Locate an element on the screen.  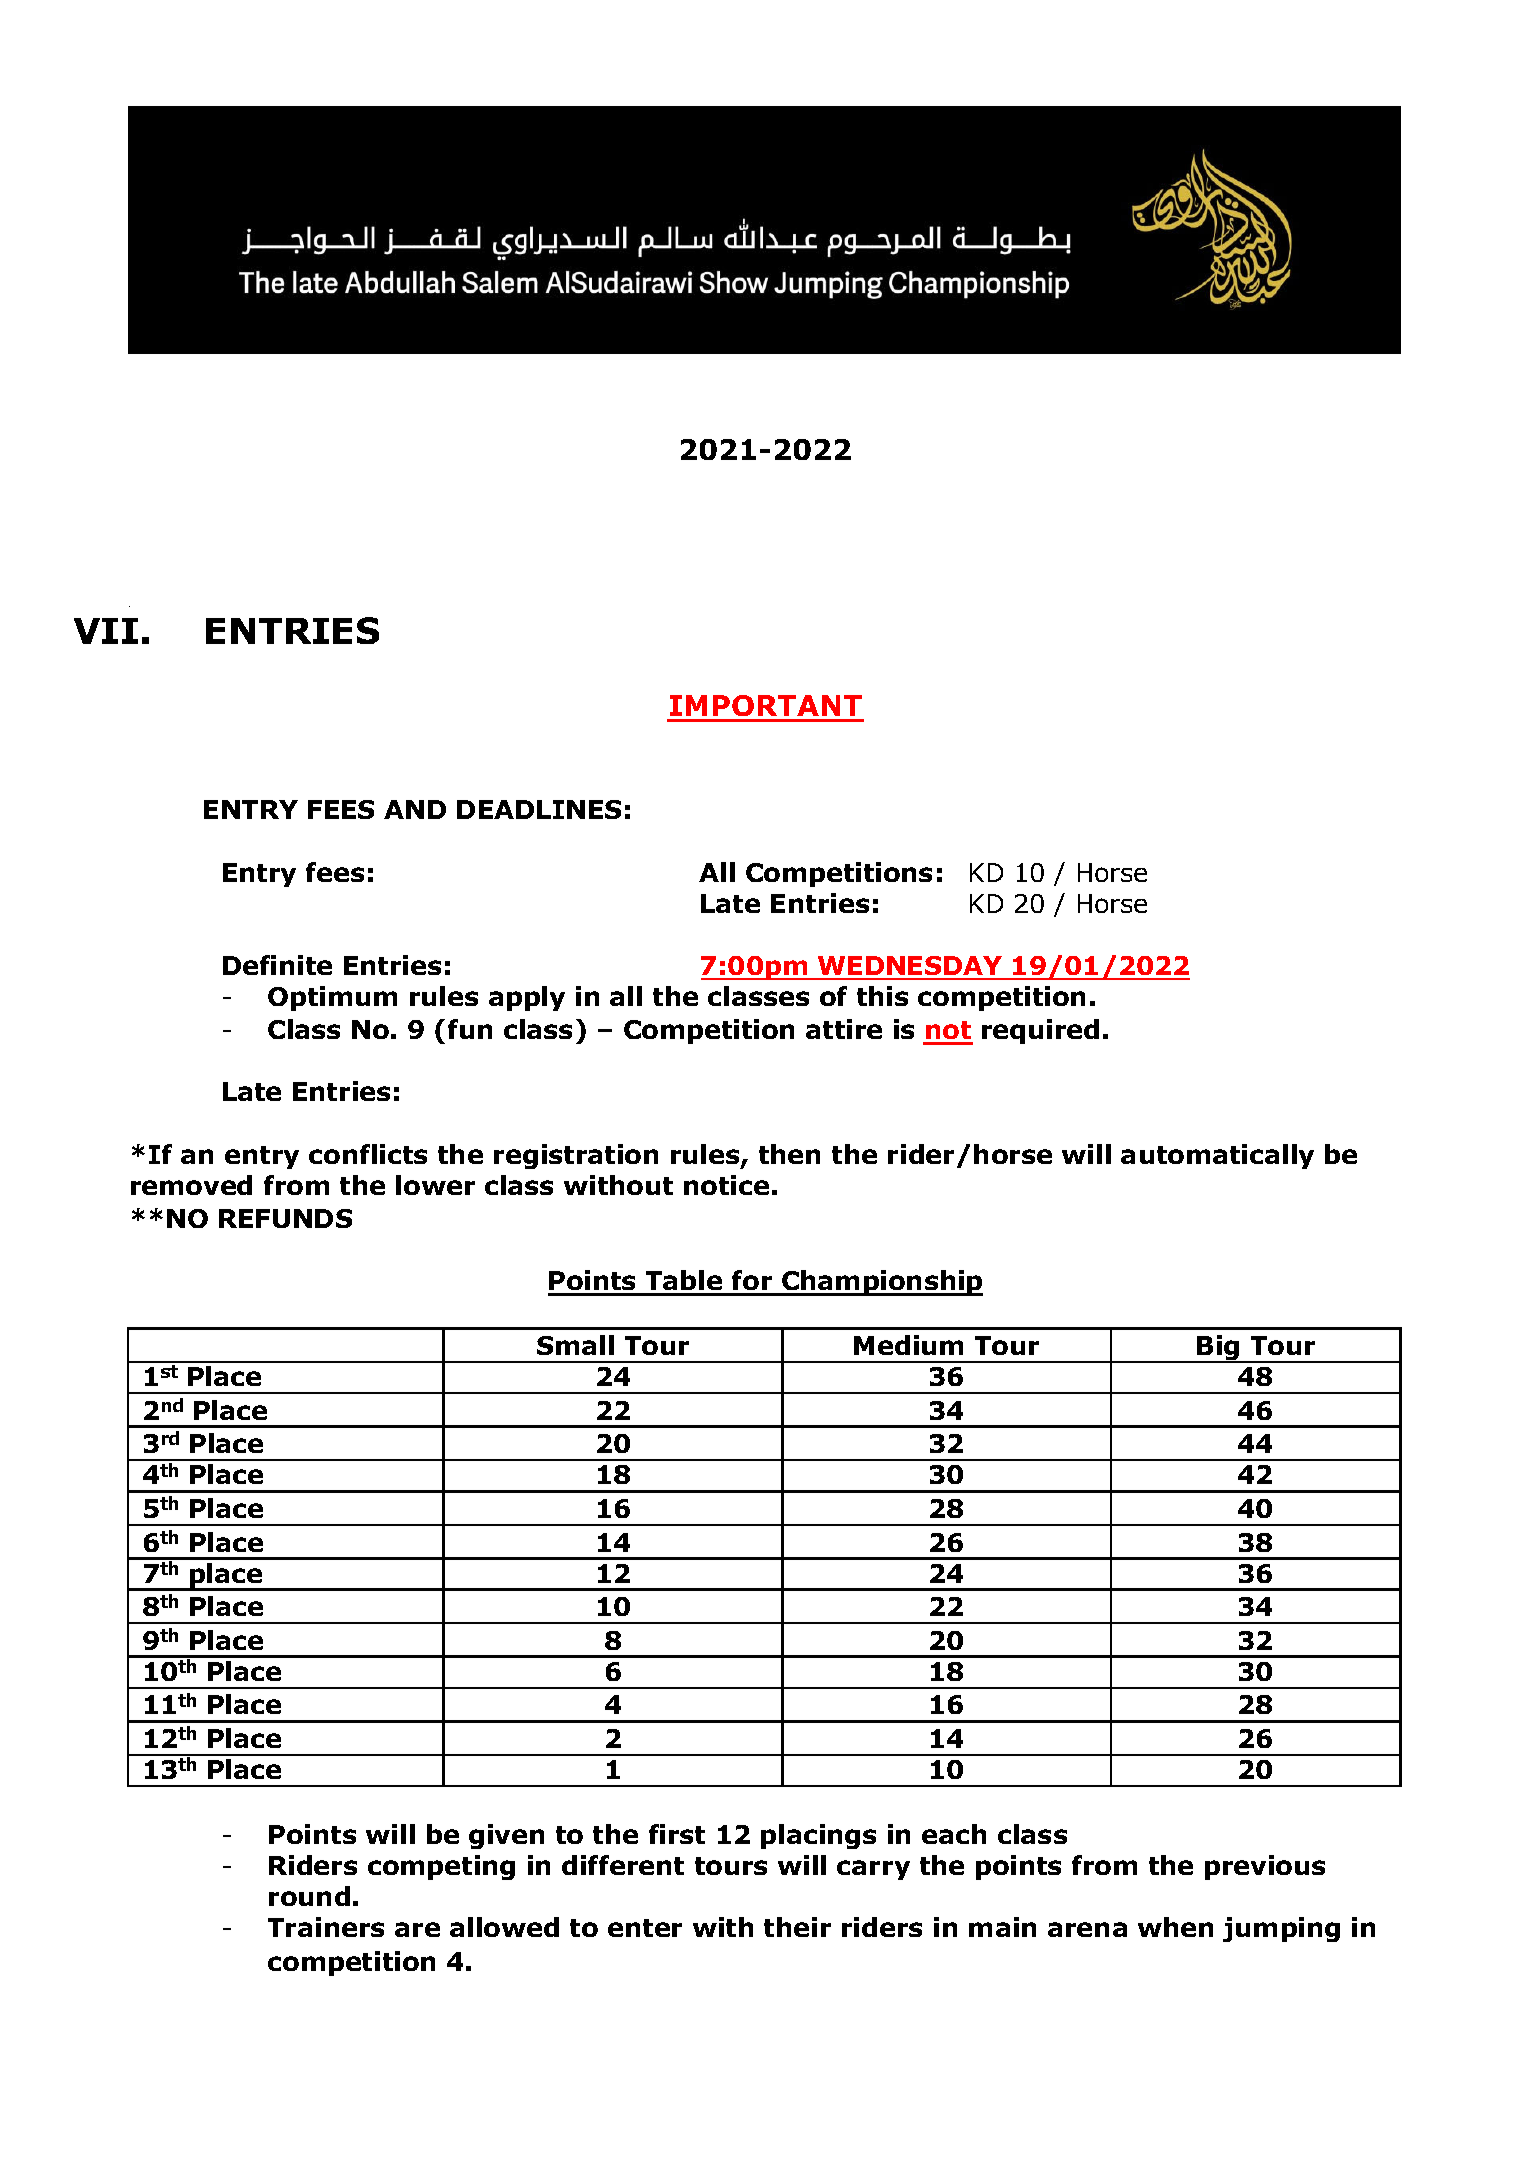
round is located at coordinates (309, 1896).
